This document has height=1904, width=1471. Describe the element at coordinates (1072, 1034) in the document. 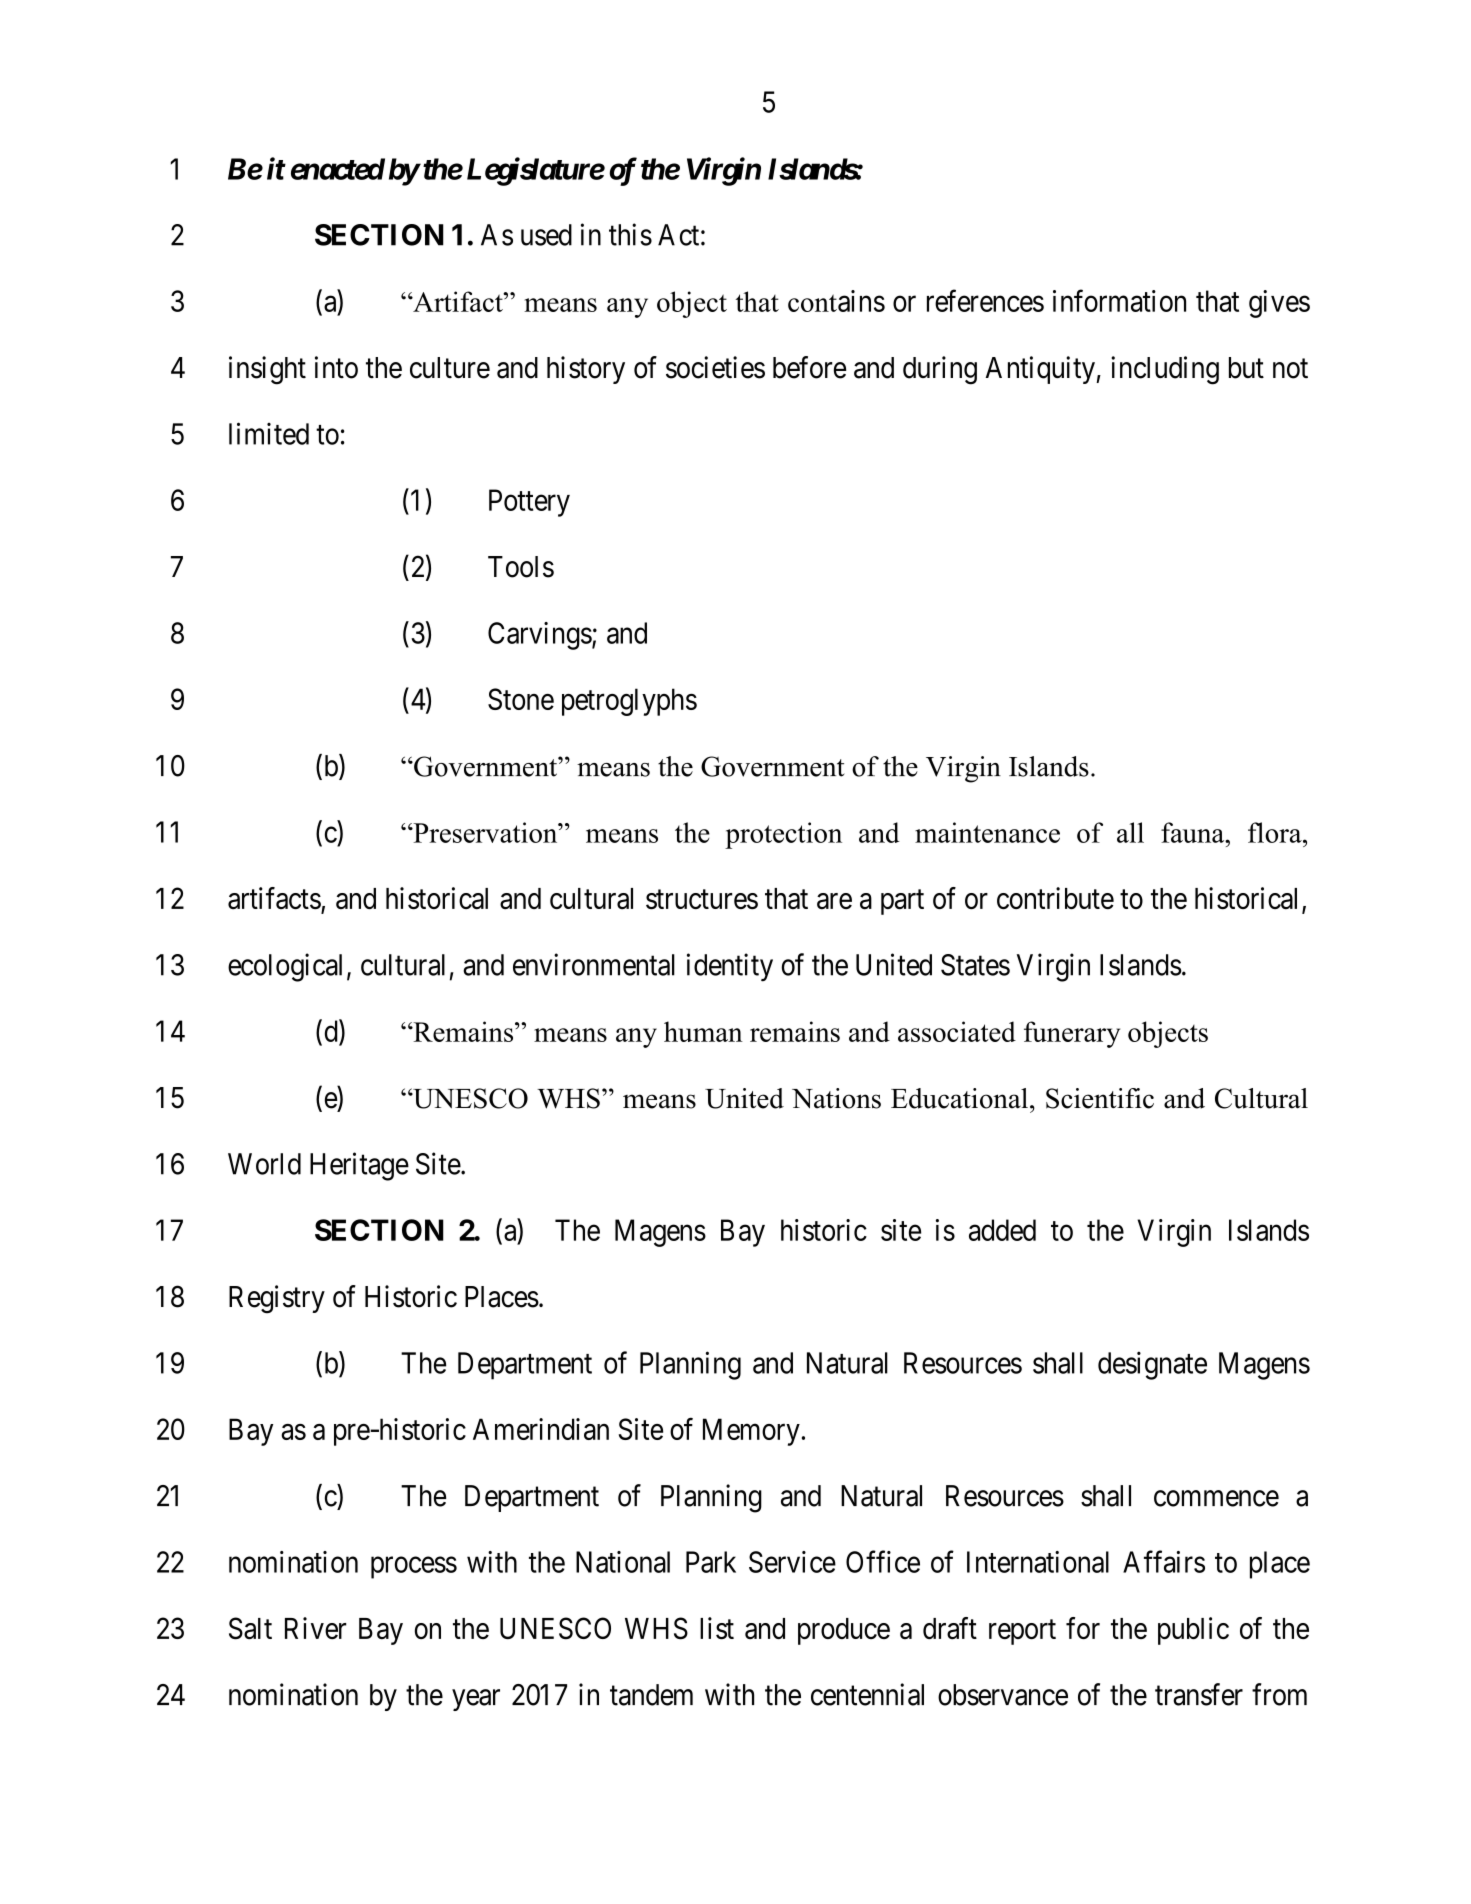

I see `funerary` at that location.
